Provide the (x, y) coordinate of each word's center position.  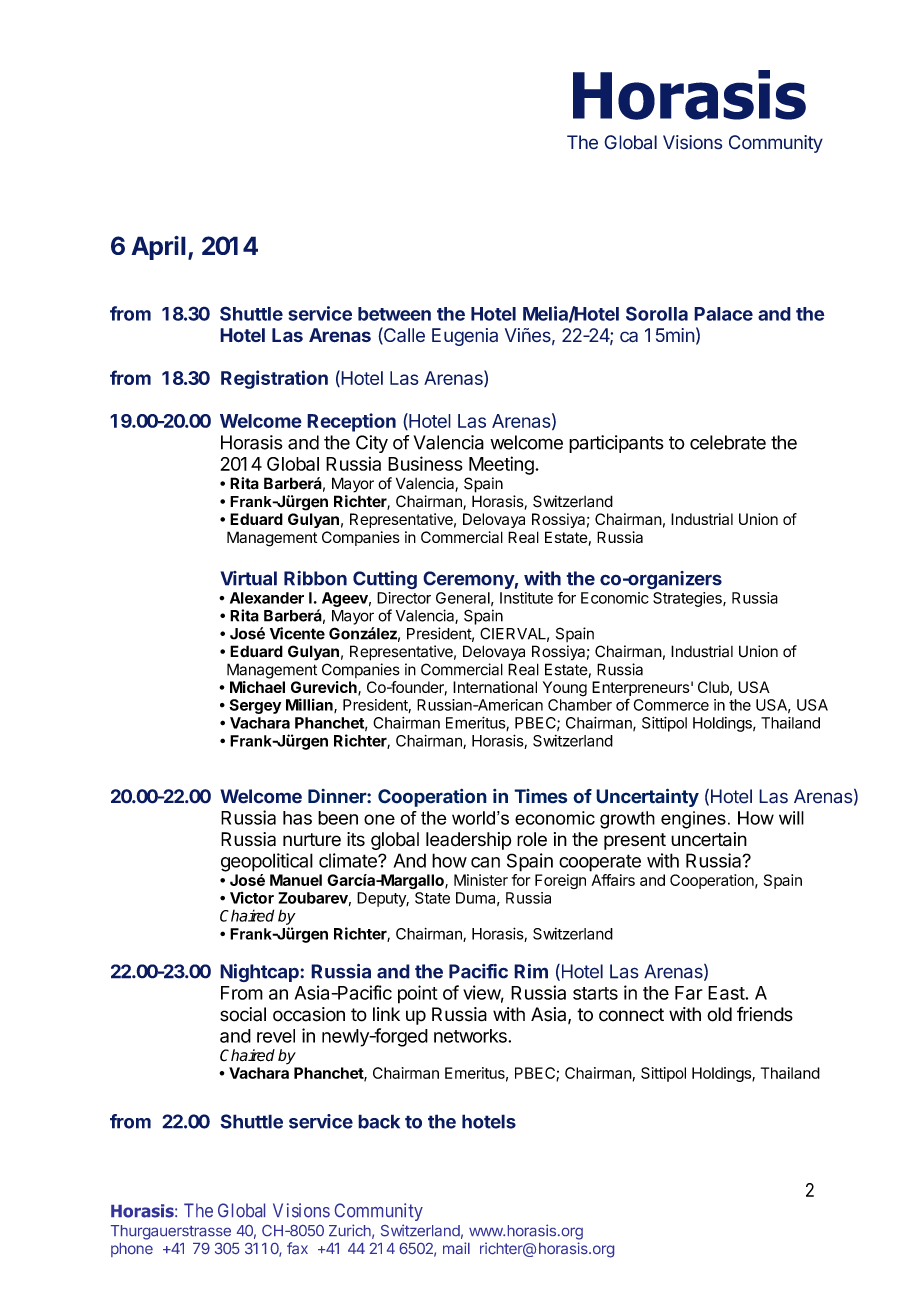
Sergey (255, 706)
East (727, 993)
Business (425, 463)
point (417, 994)
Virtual (248, 578)
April (158, 248)
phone (132, 1250)
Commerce (671, 705)
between (394, 314)
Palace (723, 314)
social (243, 1014)
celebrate (728, 442)
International (495, 687)
